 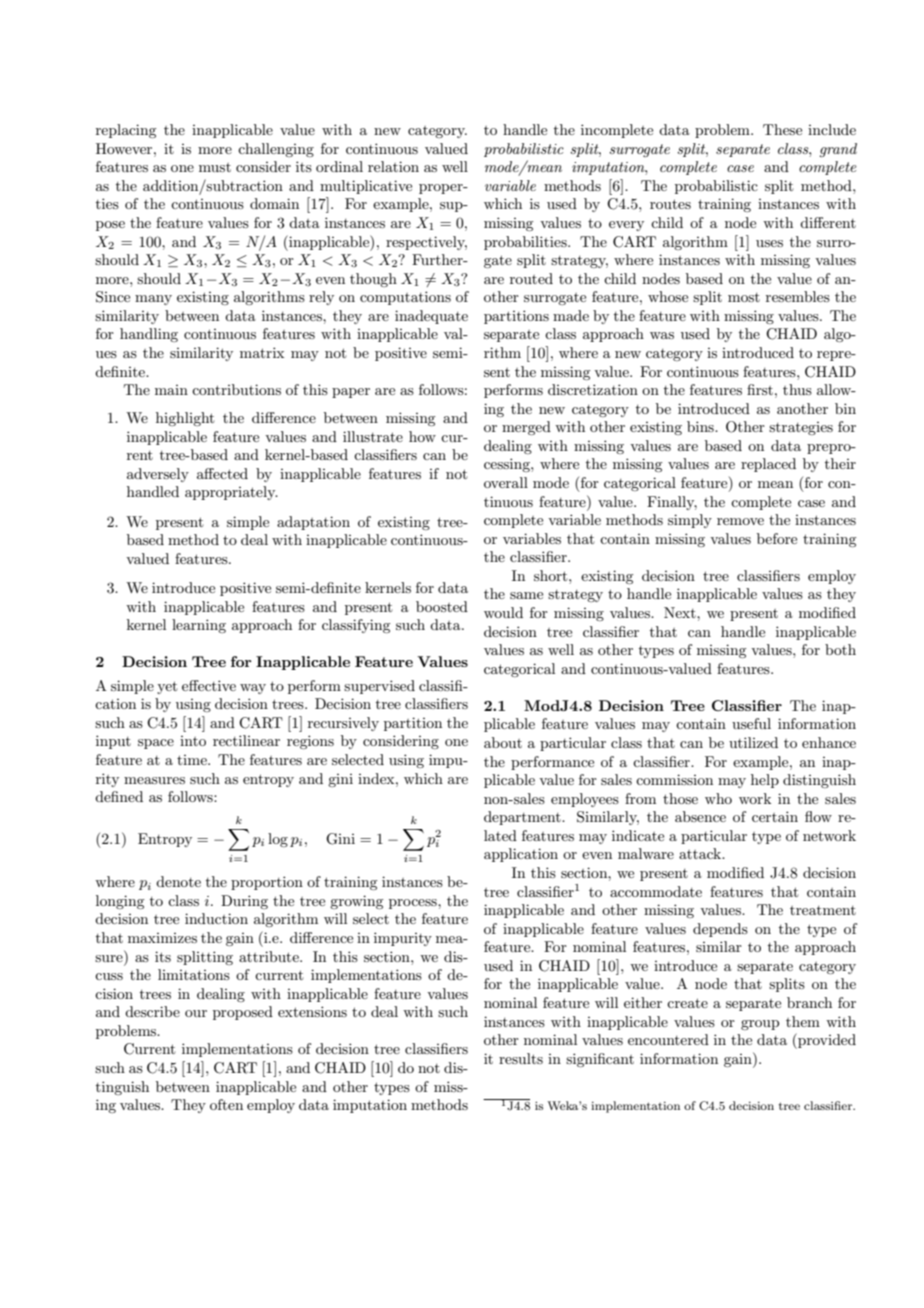 What do you see at coordinates (521, 1058) in the image?
I see `results` at bounding box center [521, 1058].
